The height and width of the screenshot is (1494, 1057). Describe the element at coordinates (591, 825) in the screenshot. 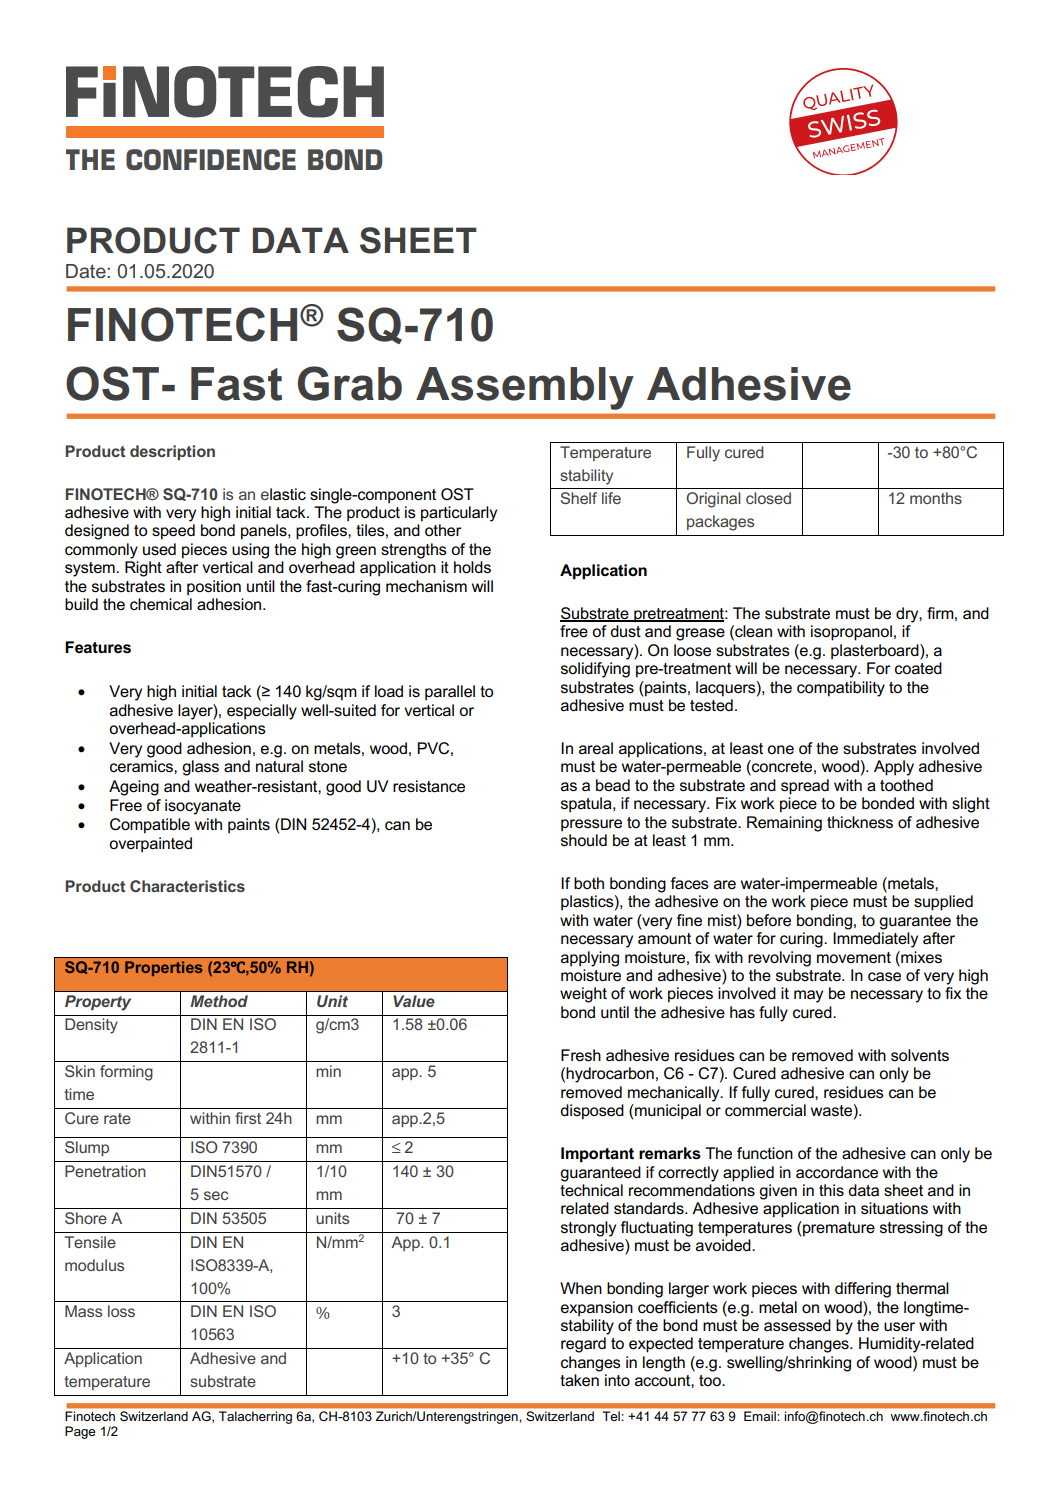

I see `pressure` at that location.
